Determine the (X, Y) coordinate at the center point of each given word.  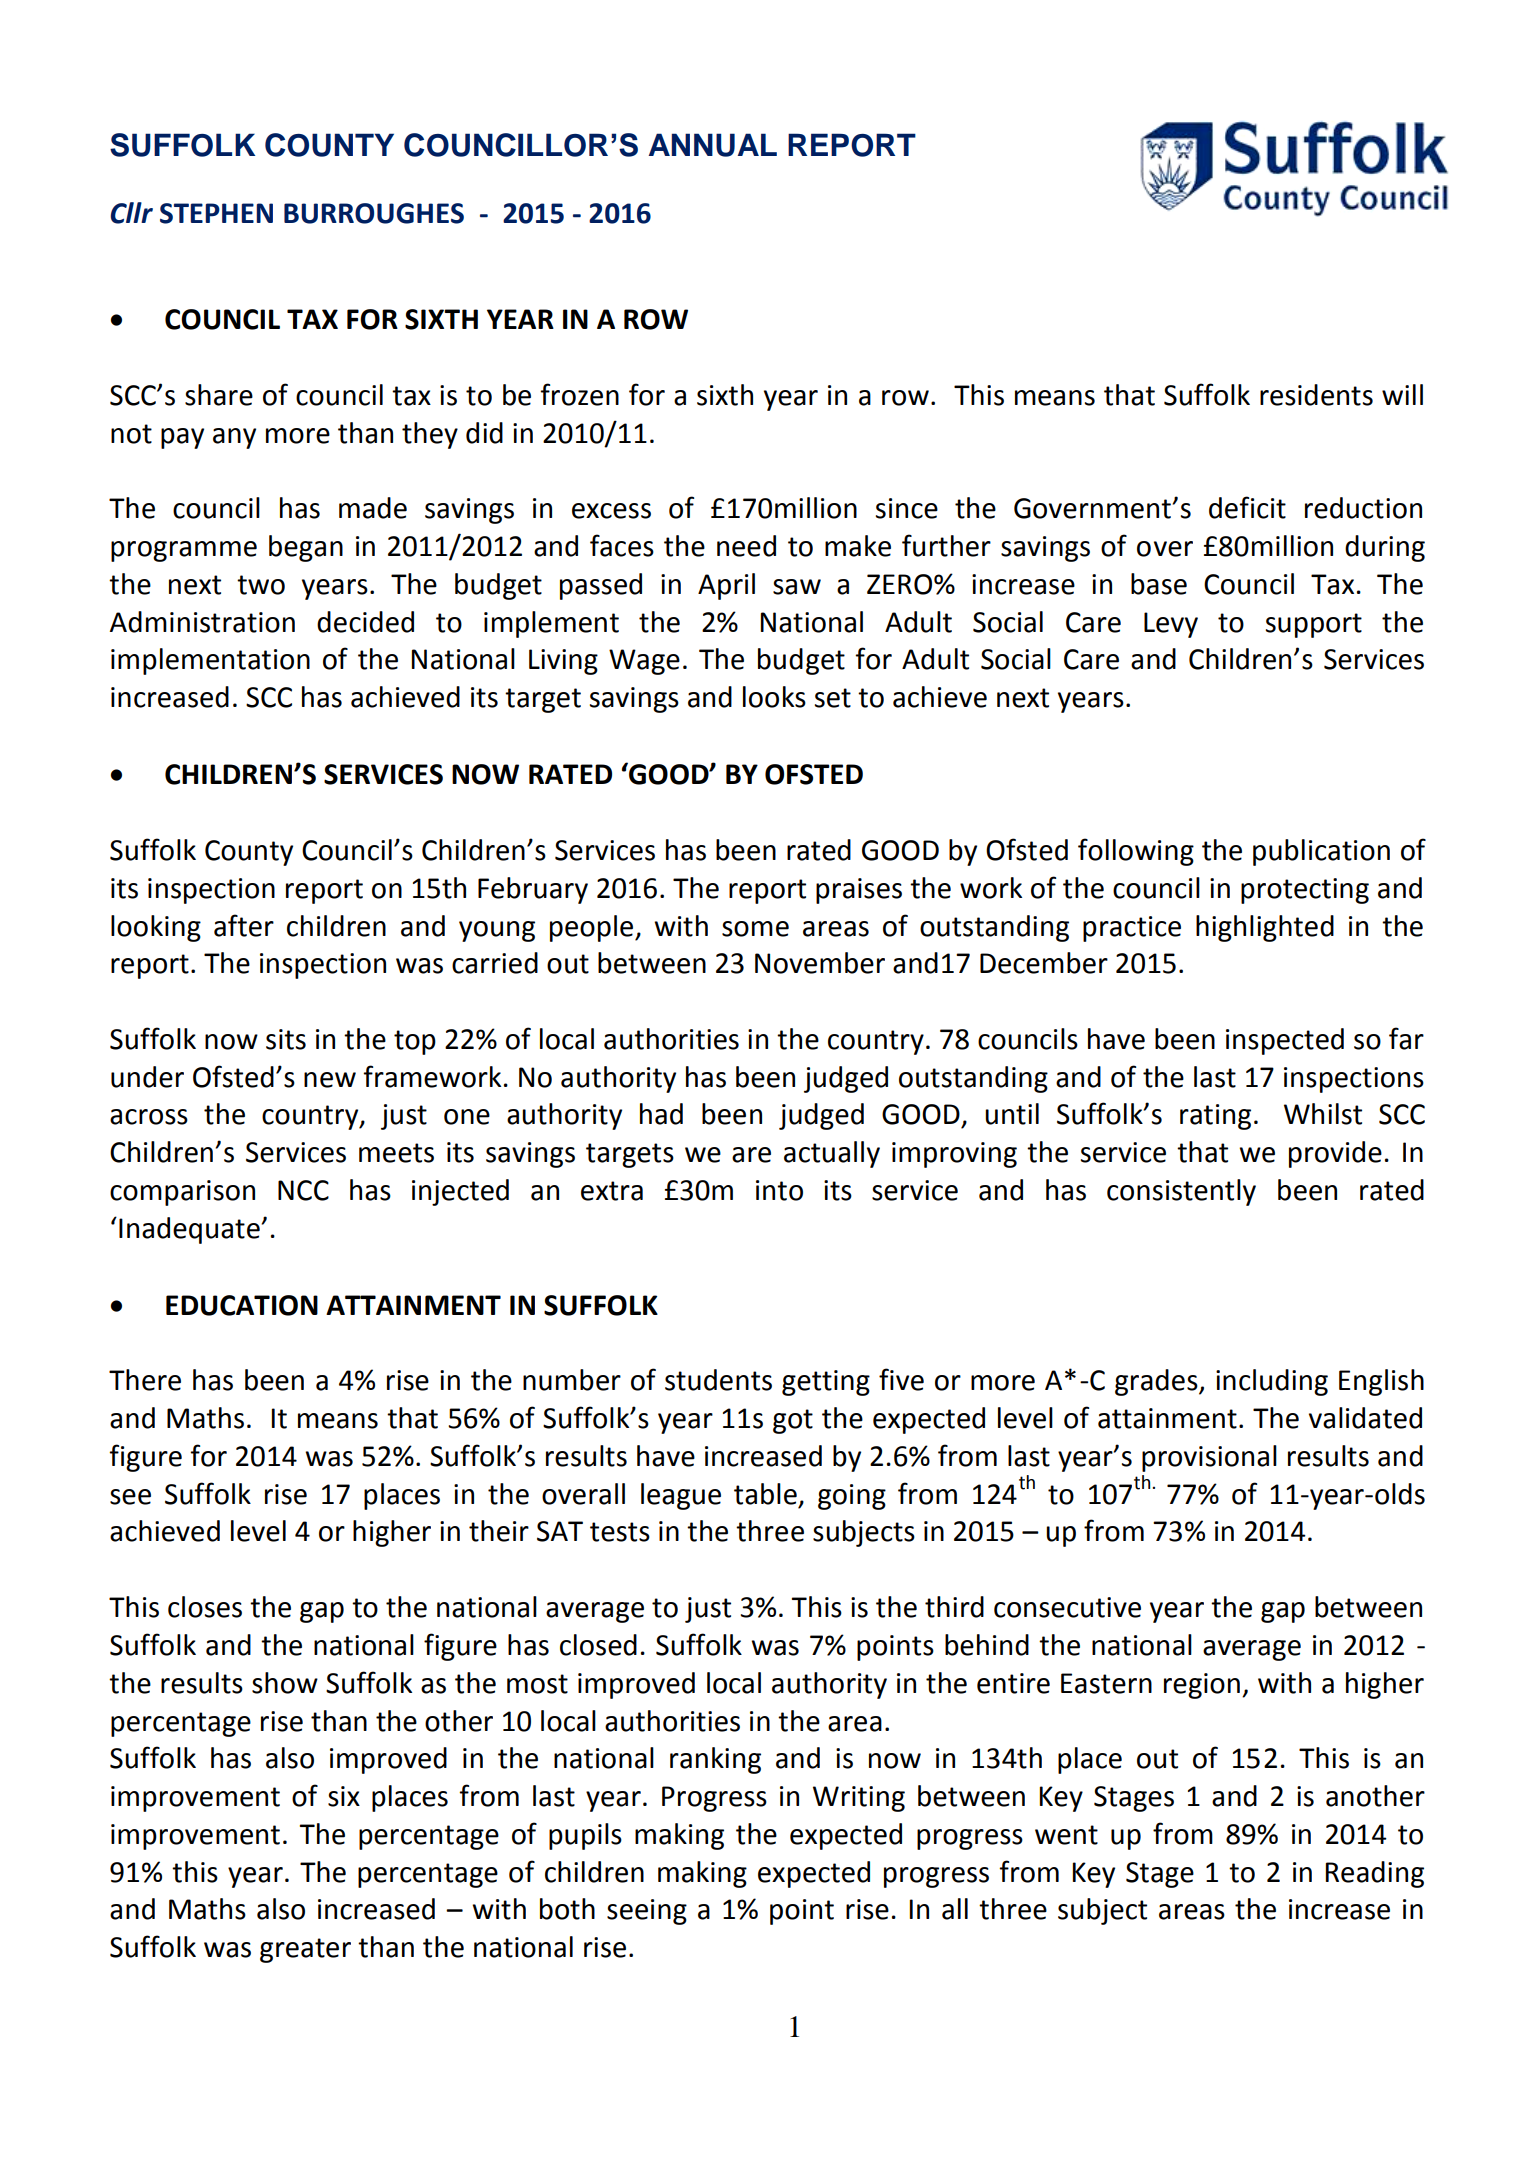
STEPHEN (216, 213)
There (145, 1380)
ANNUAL (712, 145)
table (765, 1494)
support (1314, 625)
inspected (1285, 1041)
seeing (647, 1912)
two (261, 585)
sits (286, 1039)
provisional (1209, 1458)
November (820, 963)
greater (305, 1950)
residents (1316, 395)
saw (797, 587)
